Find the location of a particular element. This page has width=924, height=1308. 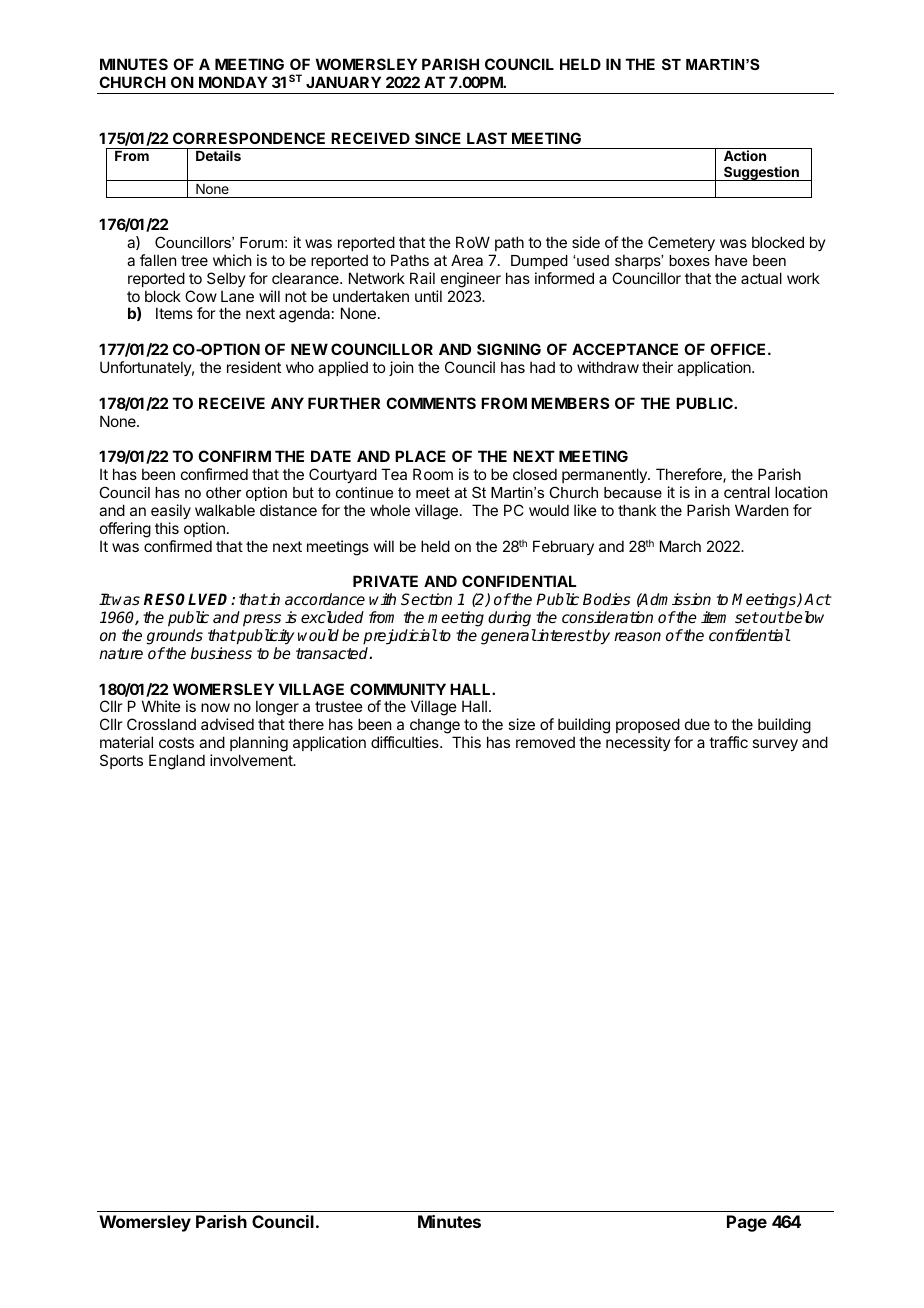

business is located at coordinates (221, 653).
